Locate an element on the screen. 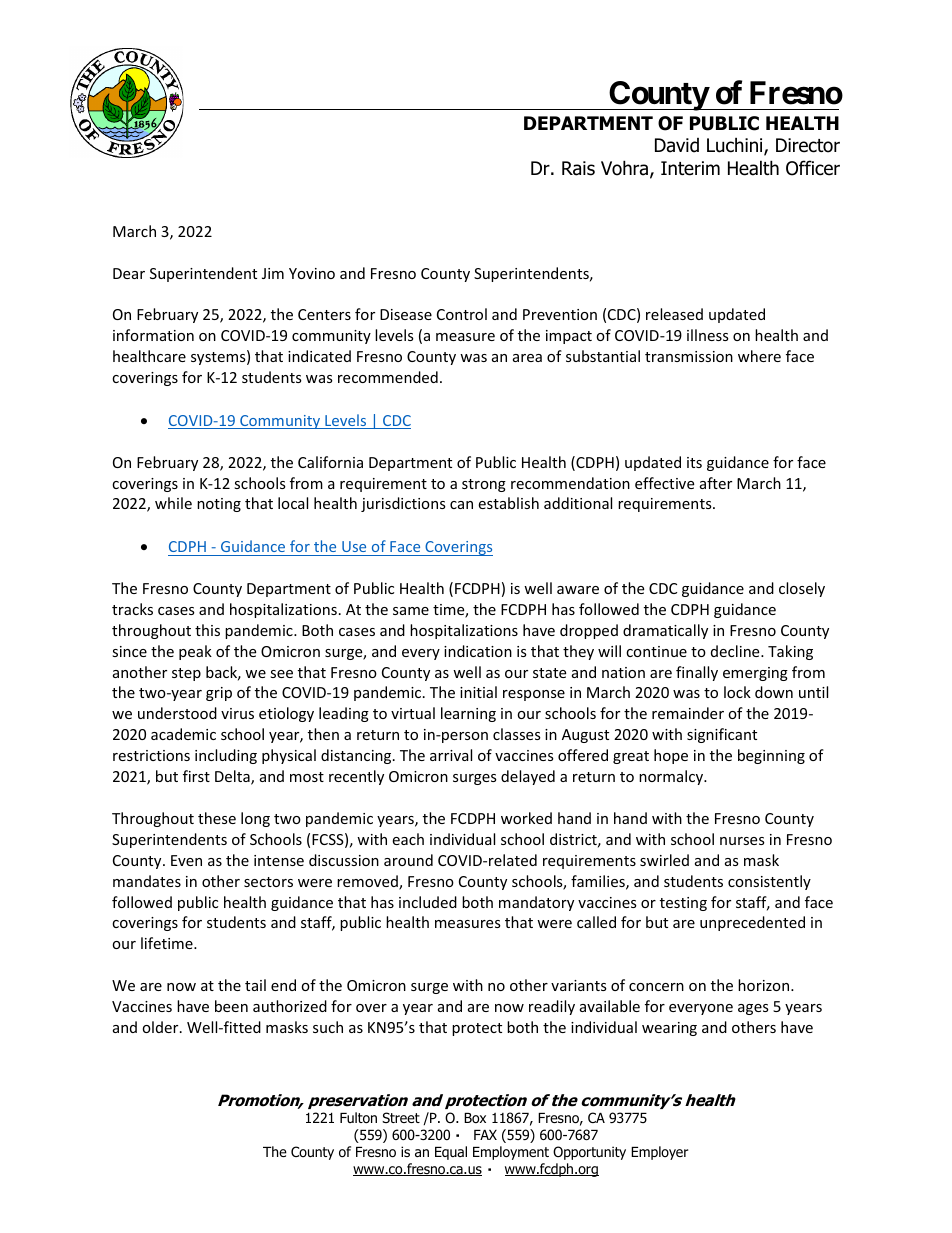 This screenshot has height=1233, width=952. included is located at coordinates (428, 902).
